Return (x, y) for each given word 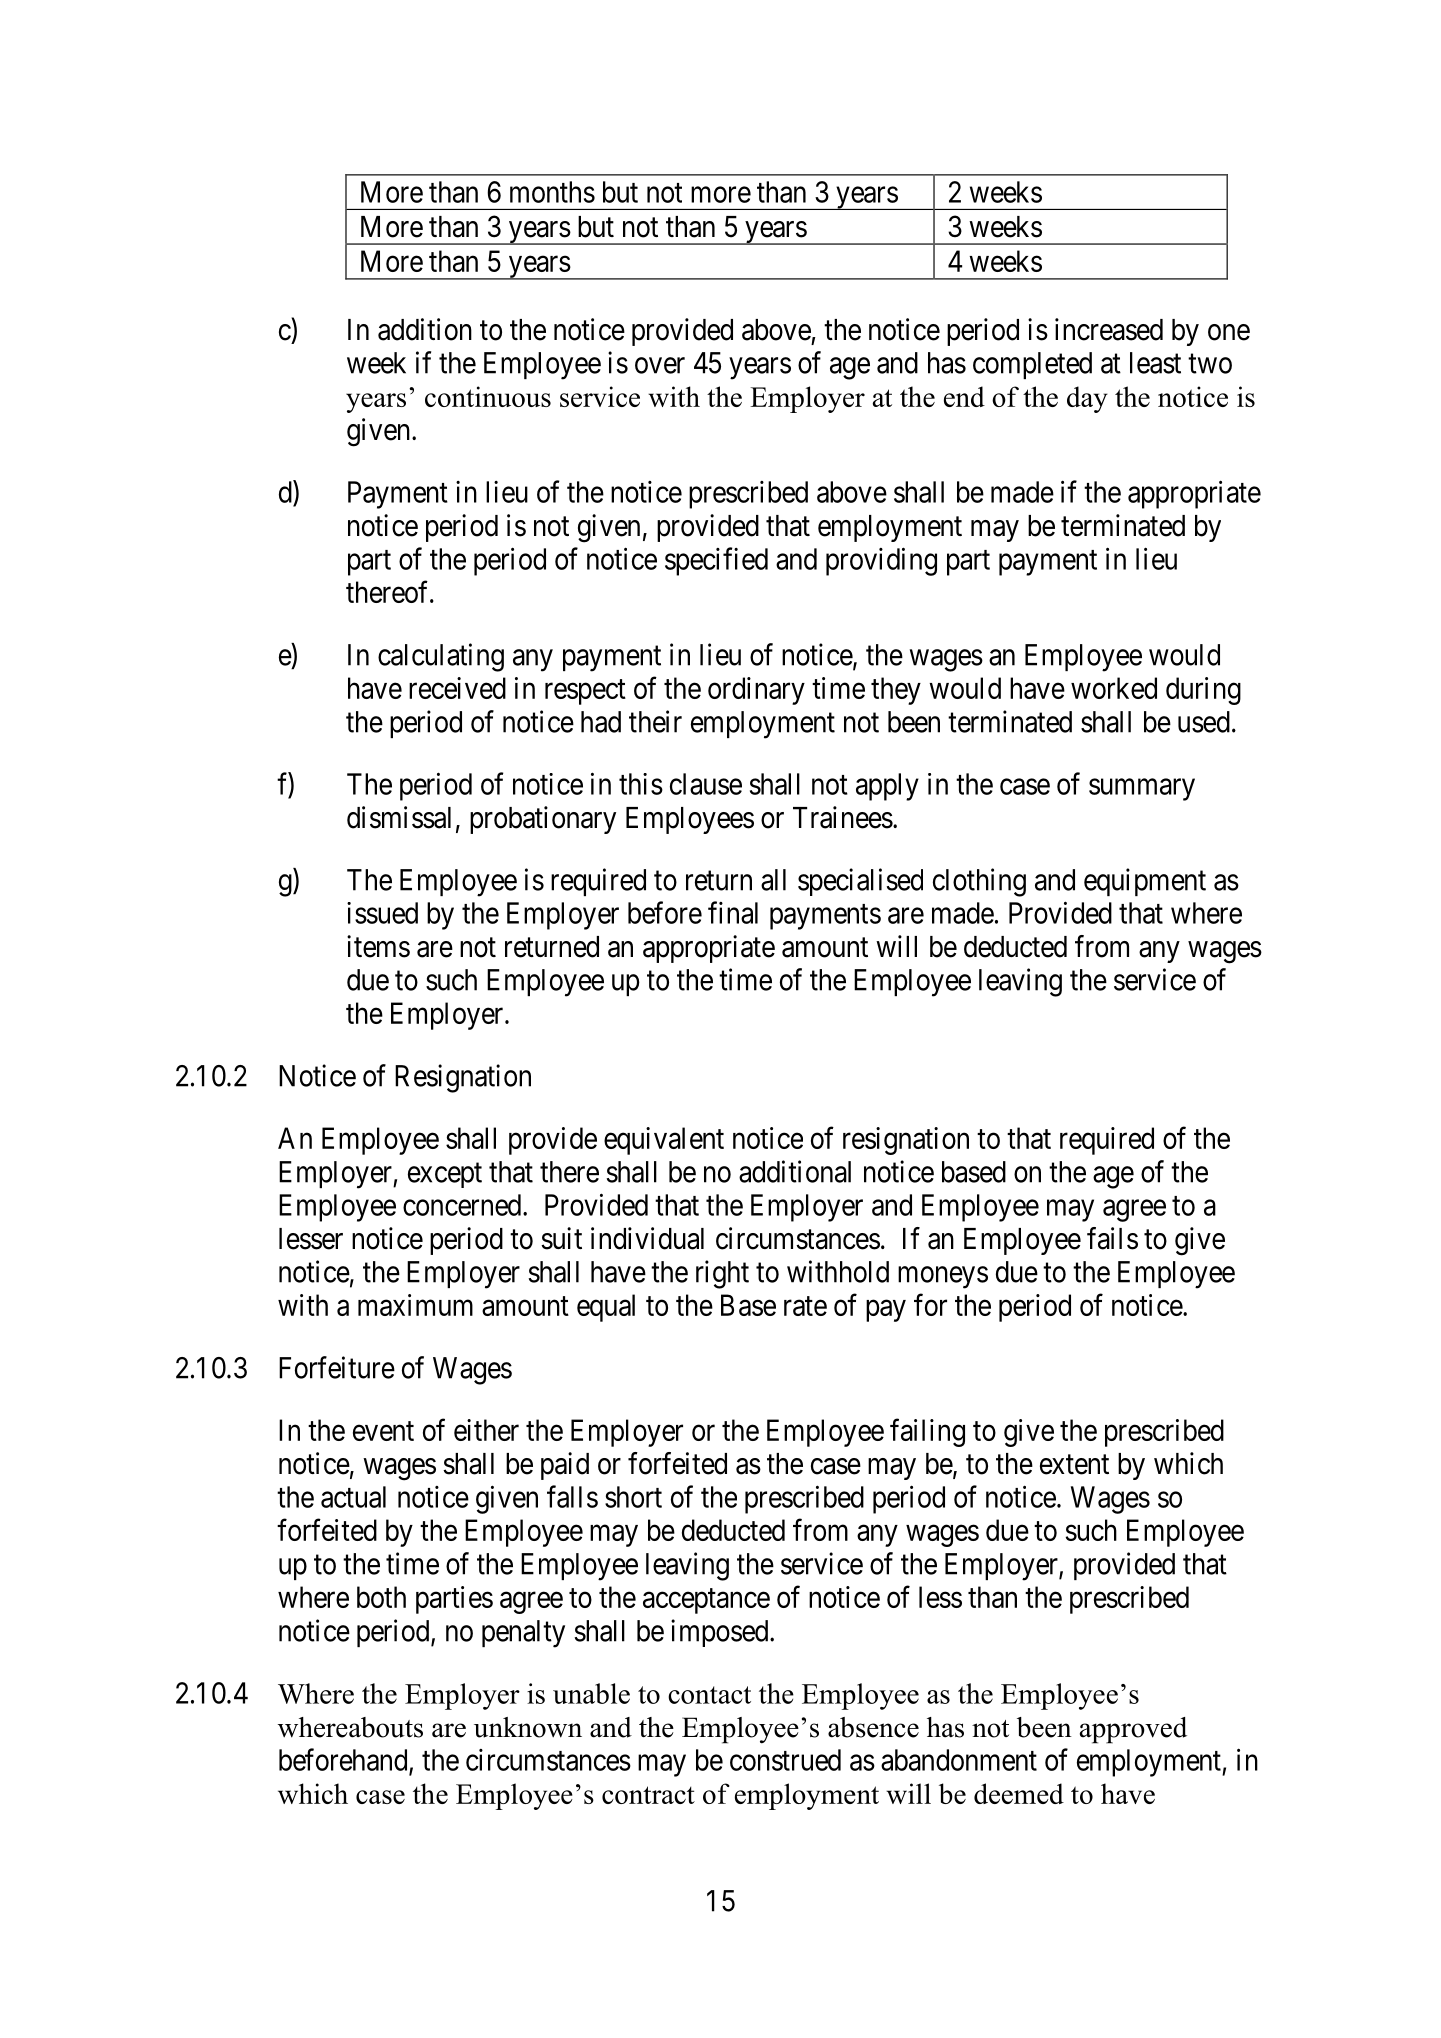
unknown (528, 1727)
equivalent (664, 1141)
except (445, 1175)
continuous (488, 396)
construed (785, 1760)
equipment (1145, 882)
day (1087, 399)
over (660, 365)
